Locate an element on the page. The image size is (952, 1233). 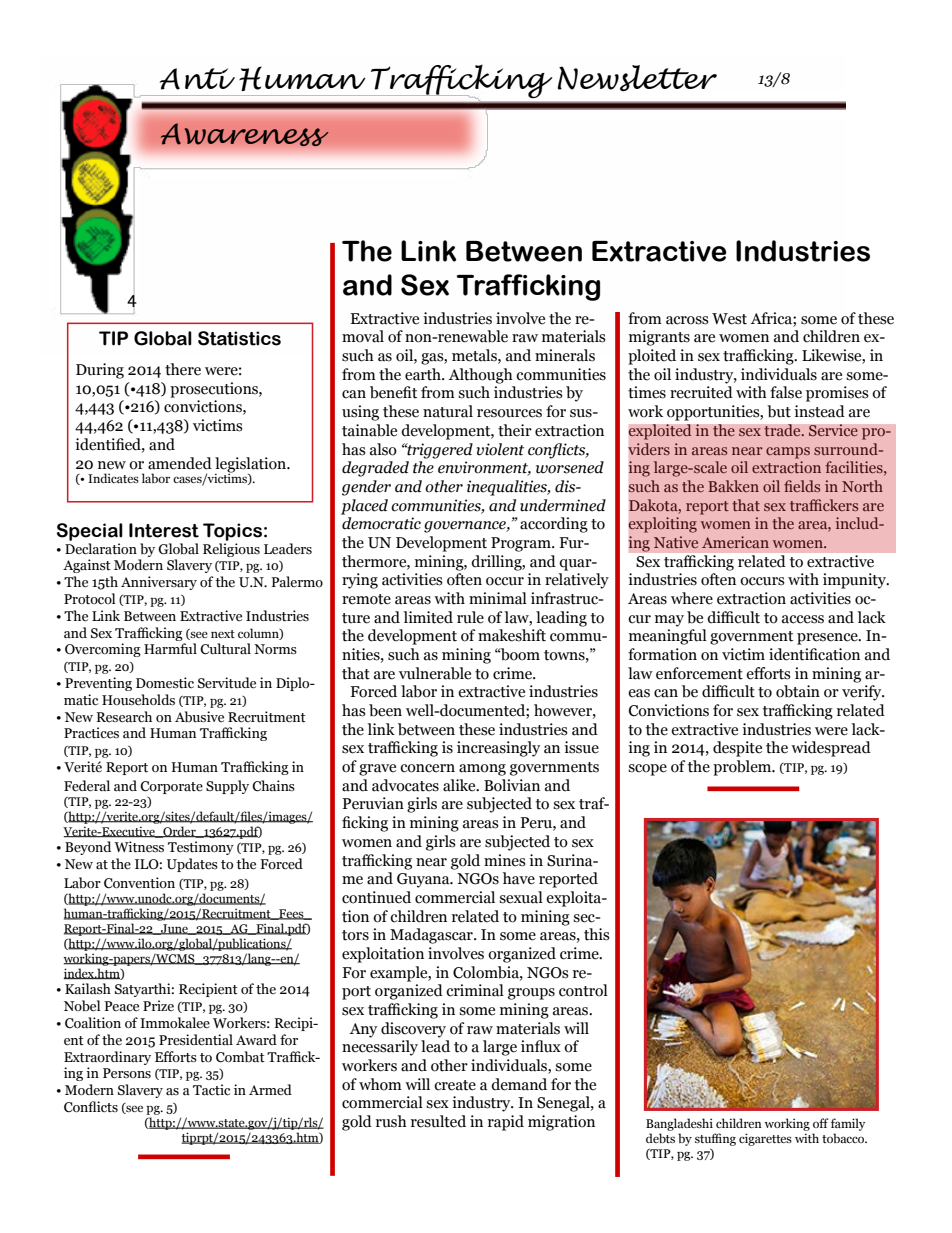
among is located at coordinates (482, 770).
